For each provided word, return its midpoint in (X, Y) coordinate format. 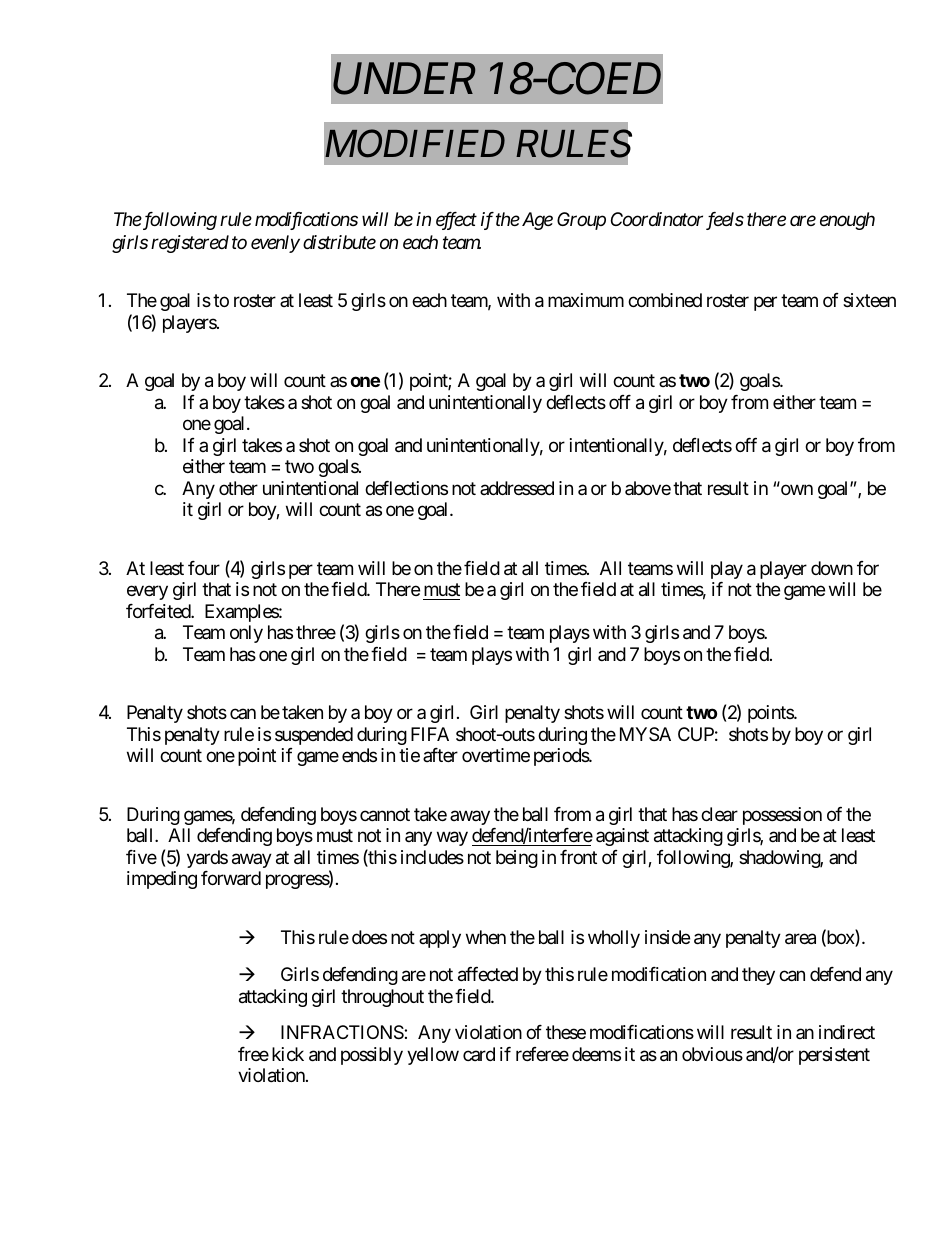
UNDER (404, 79)
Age (536, 221)
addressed (517, 488)
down (832, 568)
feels (725, 221)
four (204, 568)
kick (288, 1054)
